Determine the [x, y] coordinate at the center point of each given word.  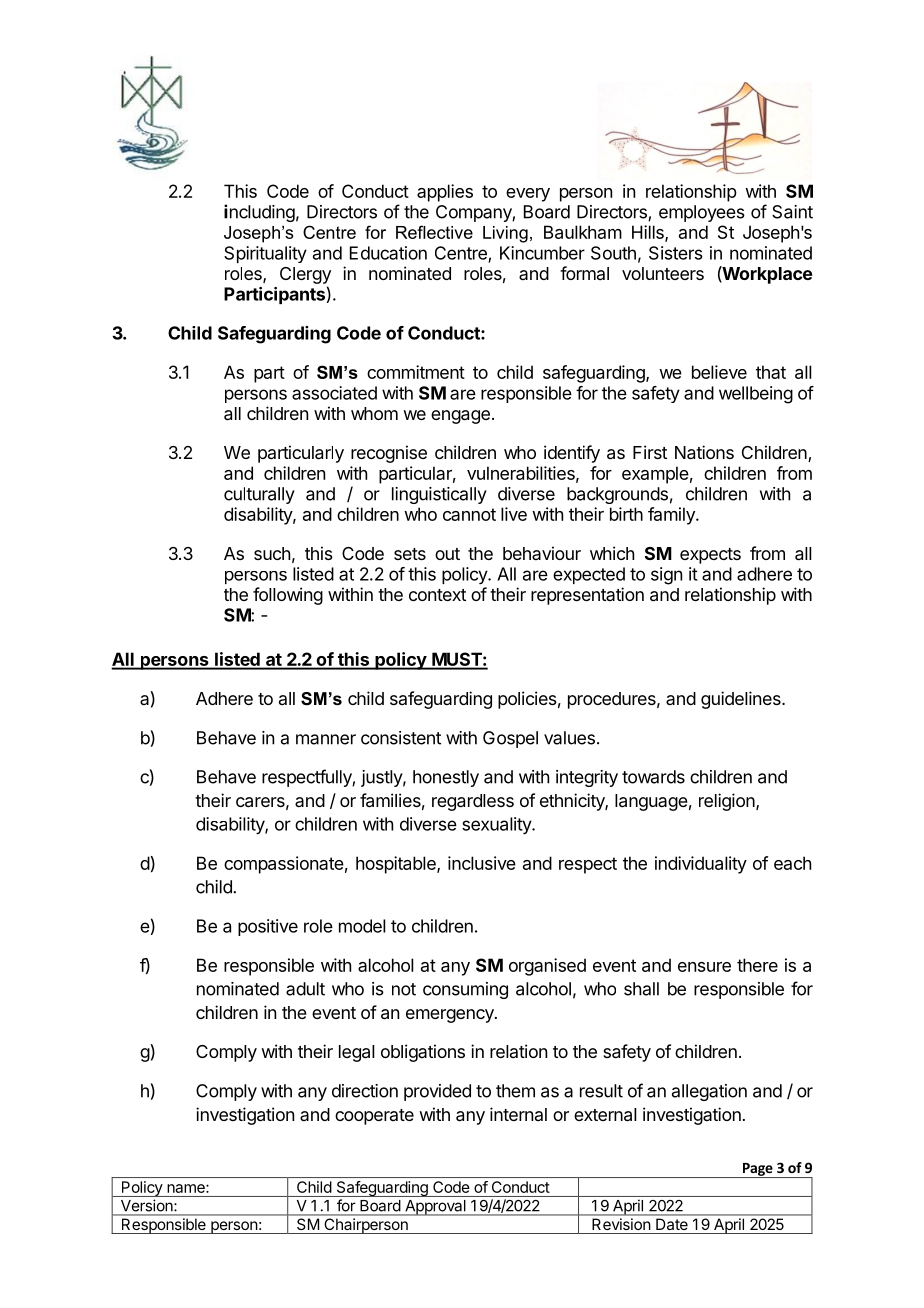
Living [505, 234]
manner [326, 739]
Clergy [305, 275]
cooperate [374, 1117]
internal [518, 1114]
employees [702, 213]
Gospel [510, 739]
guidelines [742, 700]
